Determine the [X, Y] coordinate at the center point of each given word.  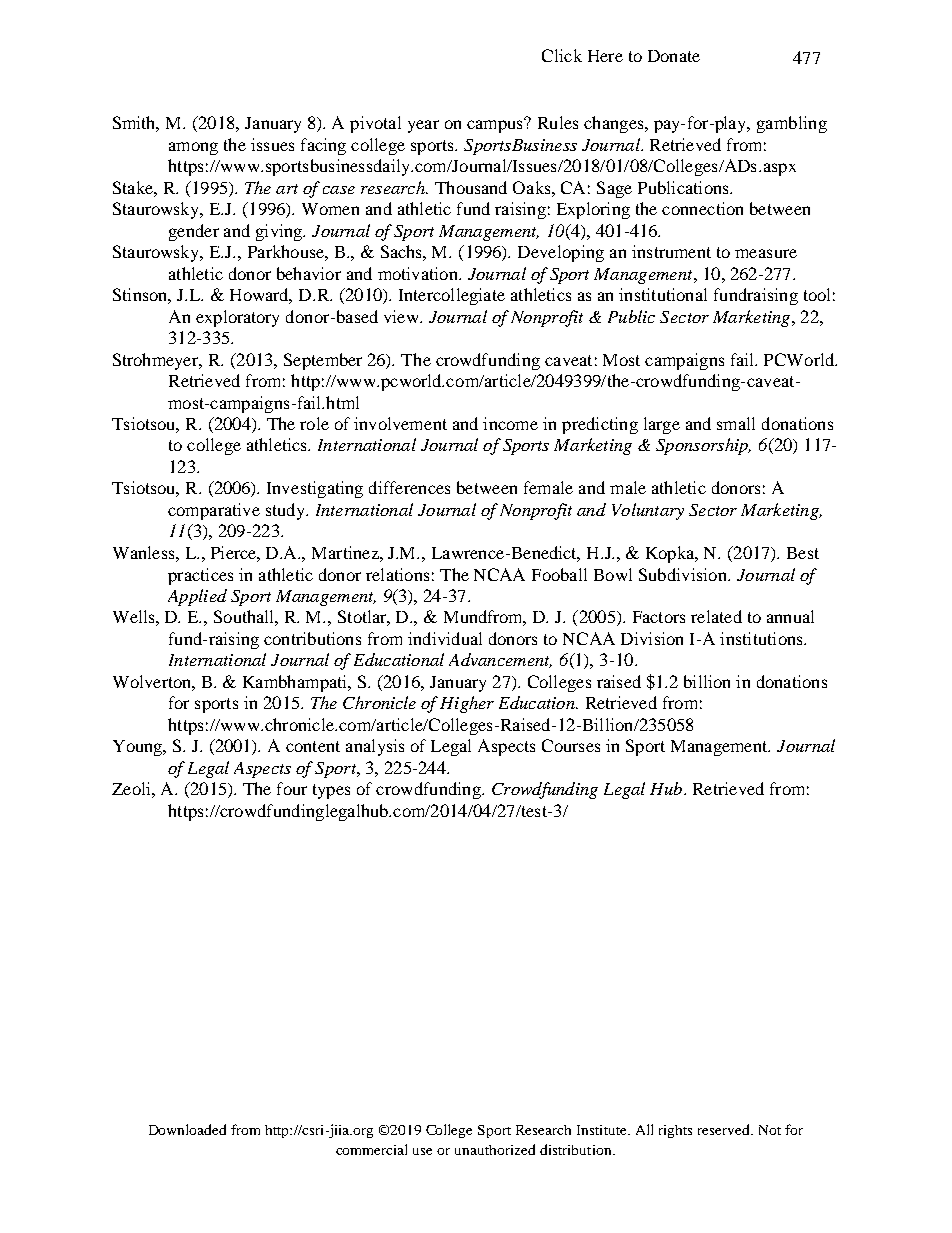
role [314, 423]
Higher [467, 704]
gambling [792, 124]
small [736, 423]
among [193, 148]
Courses [571, 745]
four [292, 788]
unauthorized [495, 1149]
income [510, 423]
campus [496, 125]
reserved [725, 1129]
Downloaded [187, 1129]
